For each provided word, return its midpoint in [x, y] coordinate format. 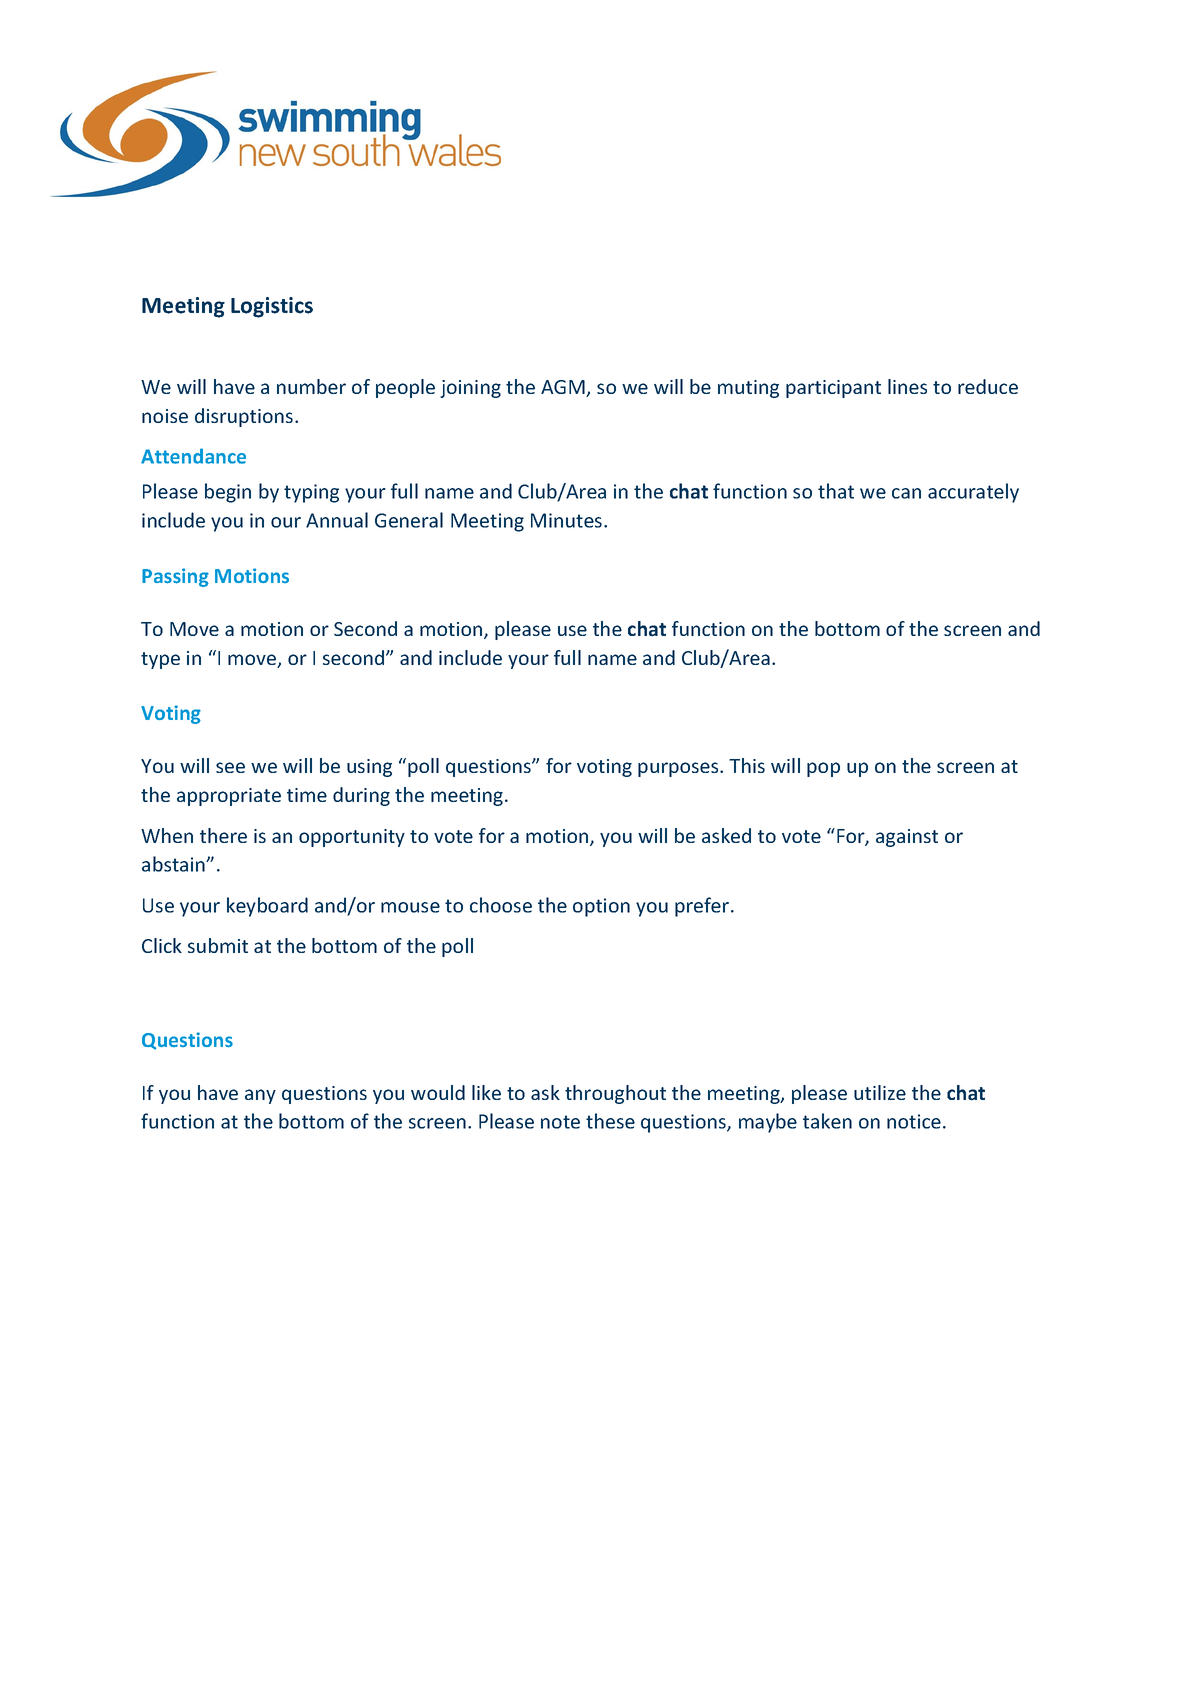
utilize [880, 1092]
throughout [615, 1094]
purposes [679, 769]
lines [907, 386]
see [230, 767]
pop [823, 769]
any [260, 1096]
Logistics [272, 307]
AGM [564, 388]
